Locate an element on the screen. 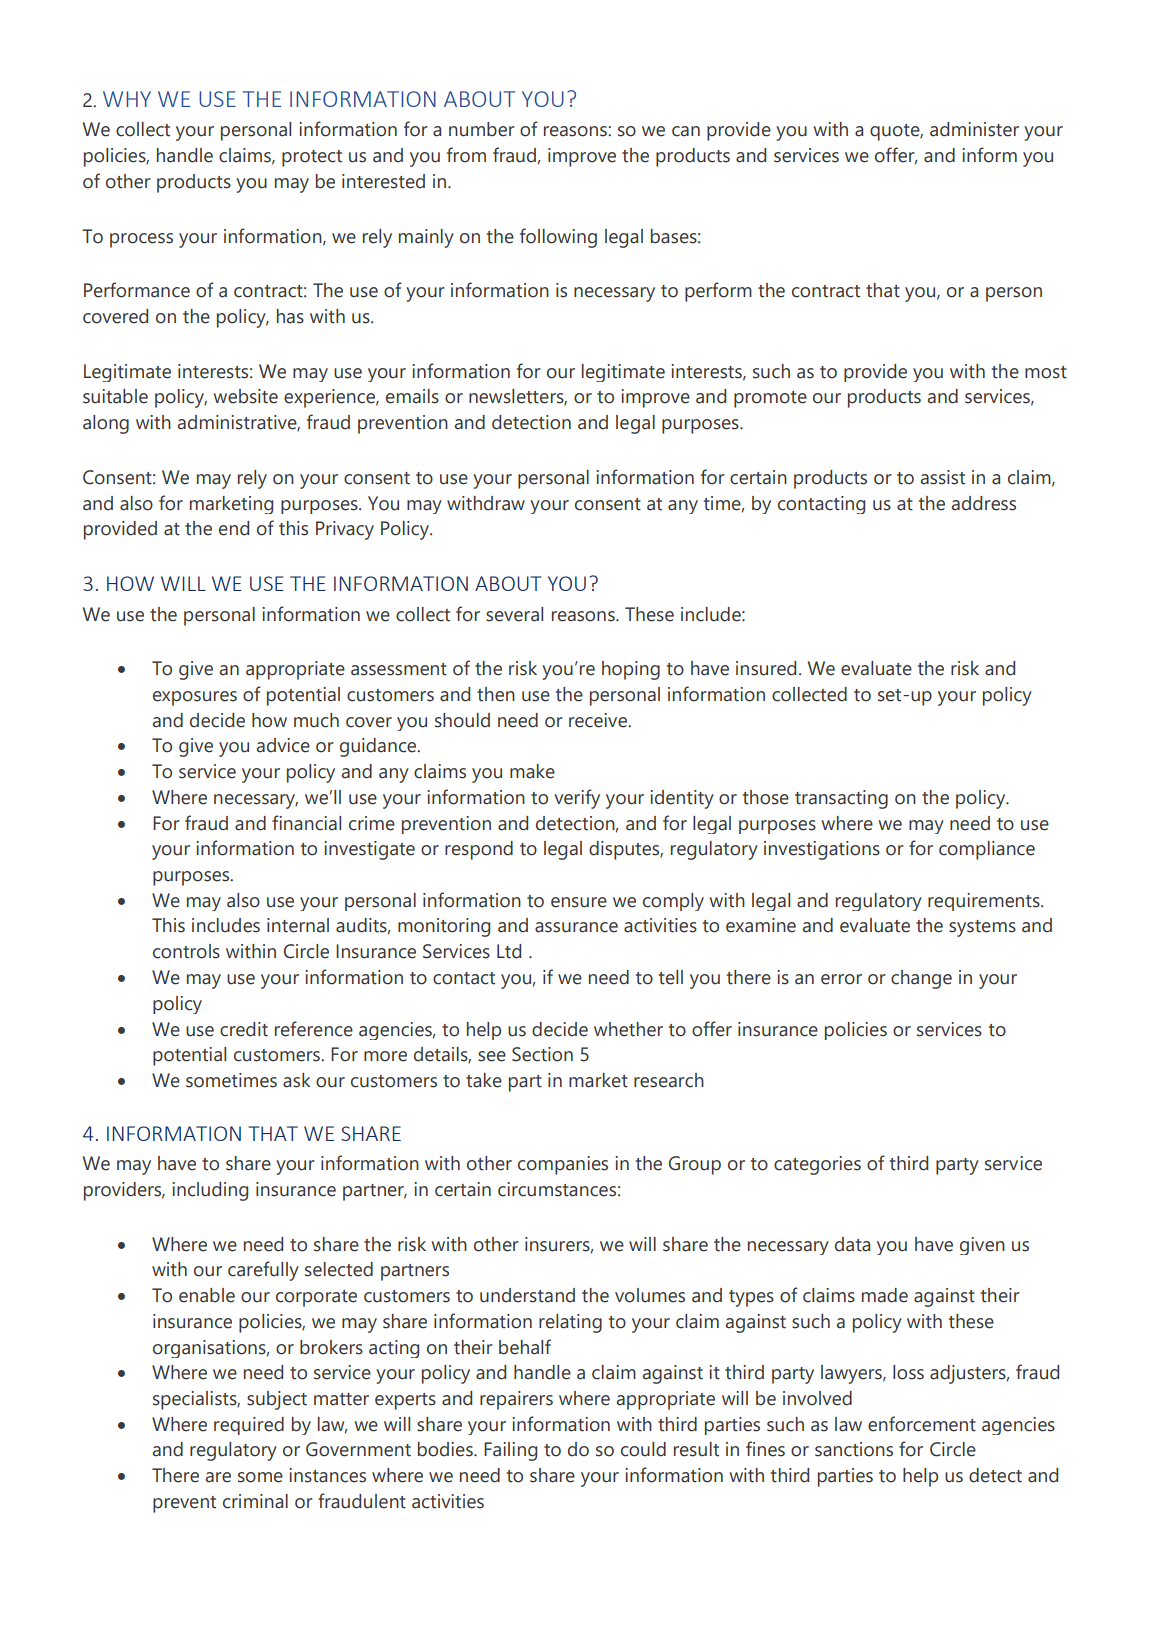 The width and height of the screenshot is (1151, 1628). verify is located at coordinates (577, 799).
